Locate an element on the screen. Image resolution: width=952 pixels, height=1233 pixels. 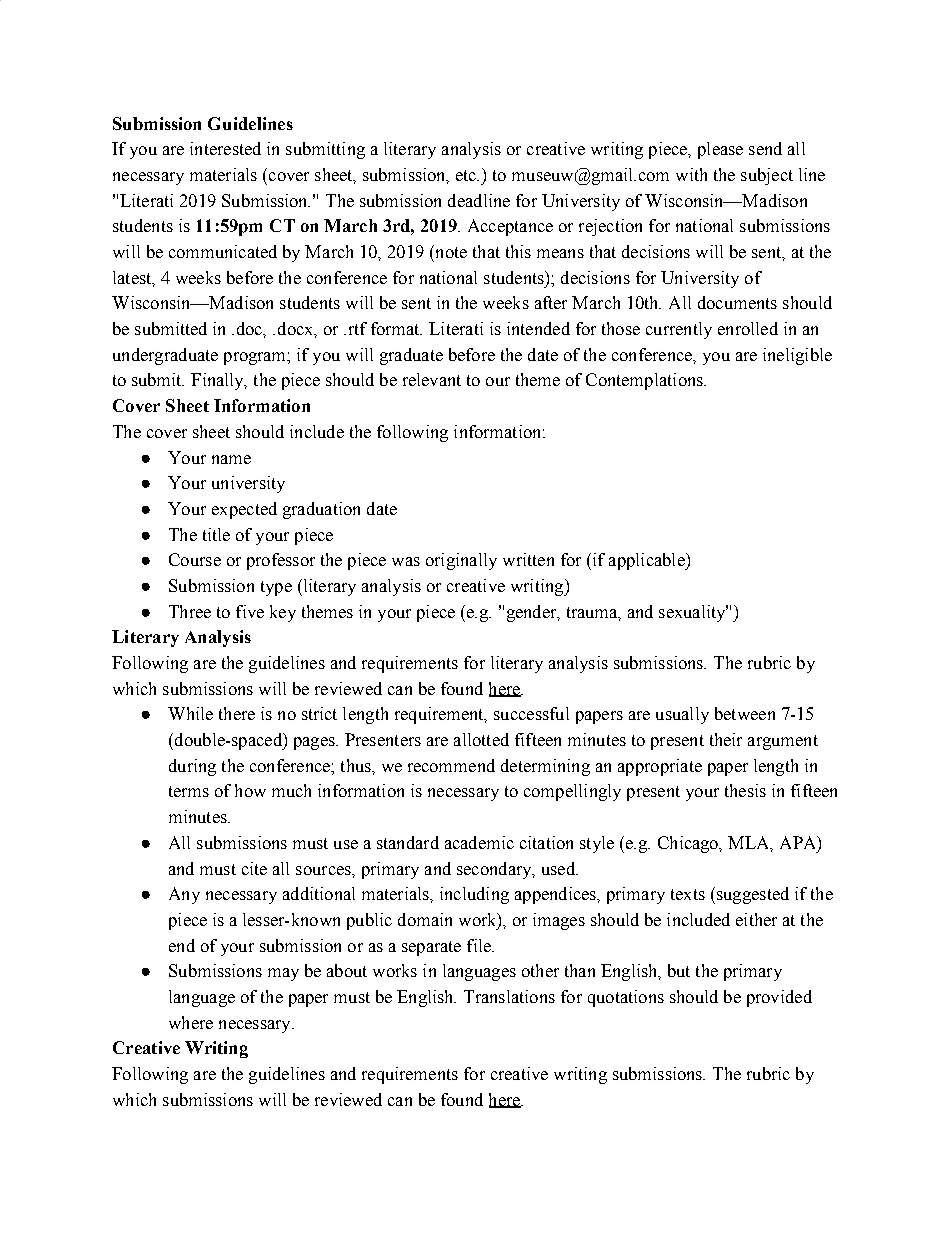
during is located at coordinates (192, 767).
